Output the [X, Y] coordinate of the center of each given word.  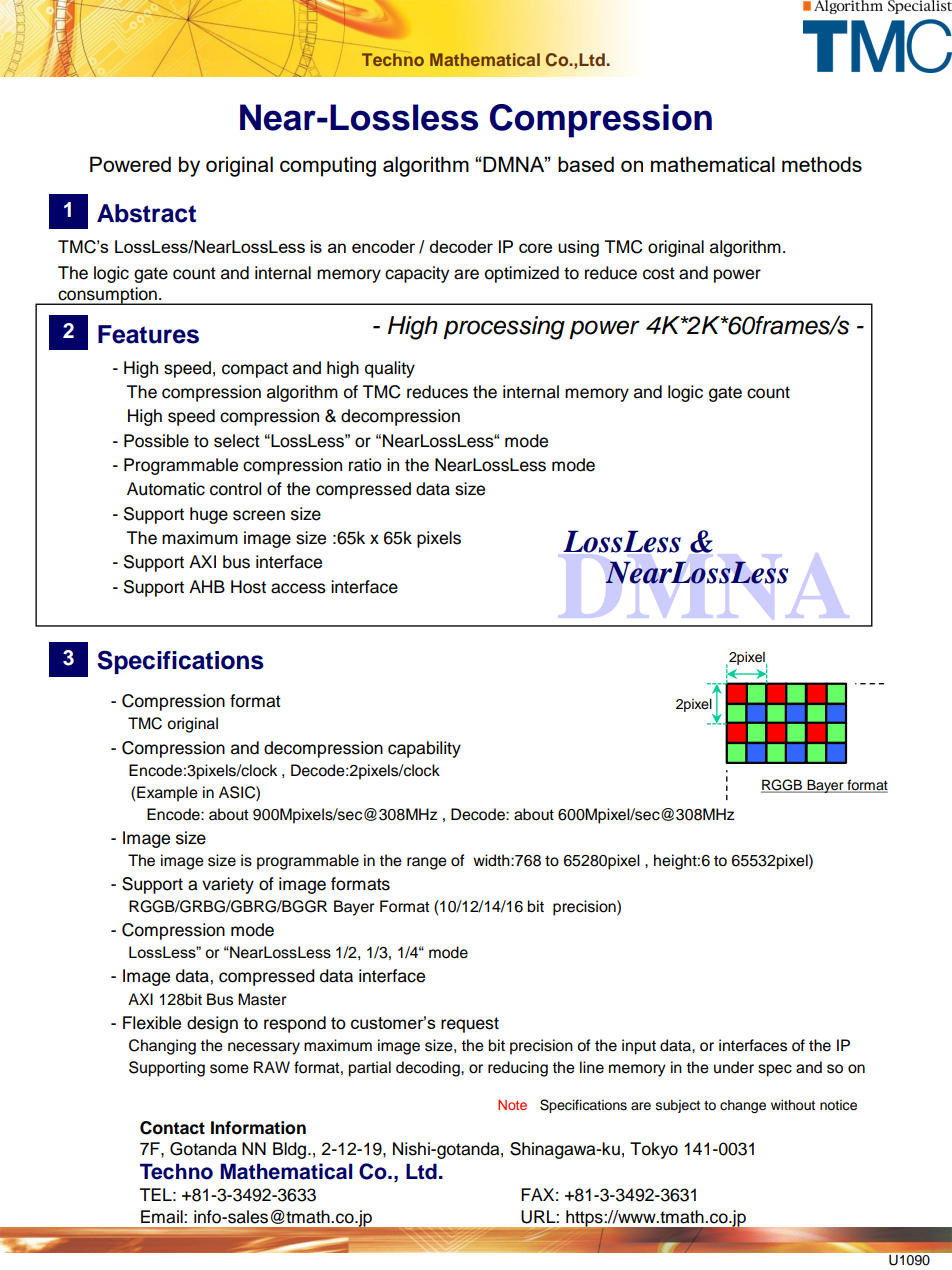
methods [822, 164]
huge [209, 515]
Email [163, 1217]
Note [512, 1105]
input [639, 1047]
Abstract [146, 213]
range [427, 863]
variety [228, 885]
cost [659, 273]
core [535, 248]
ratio [365, 465]
